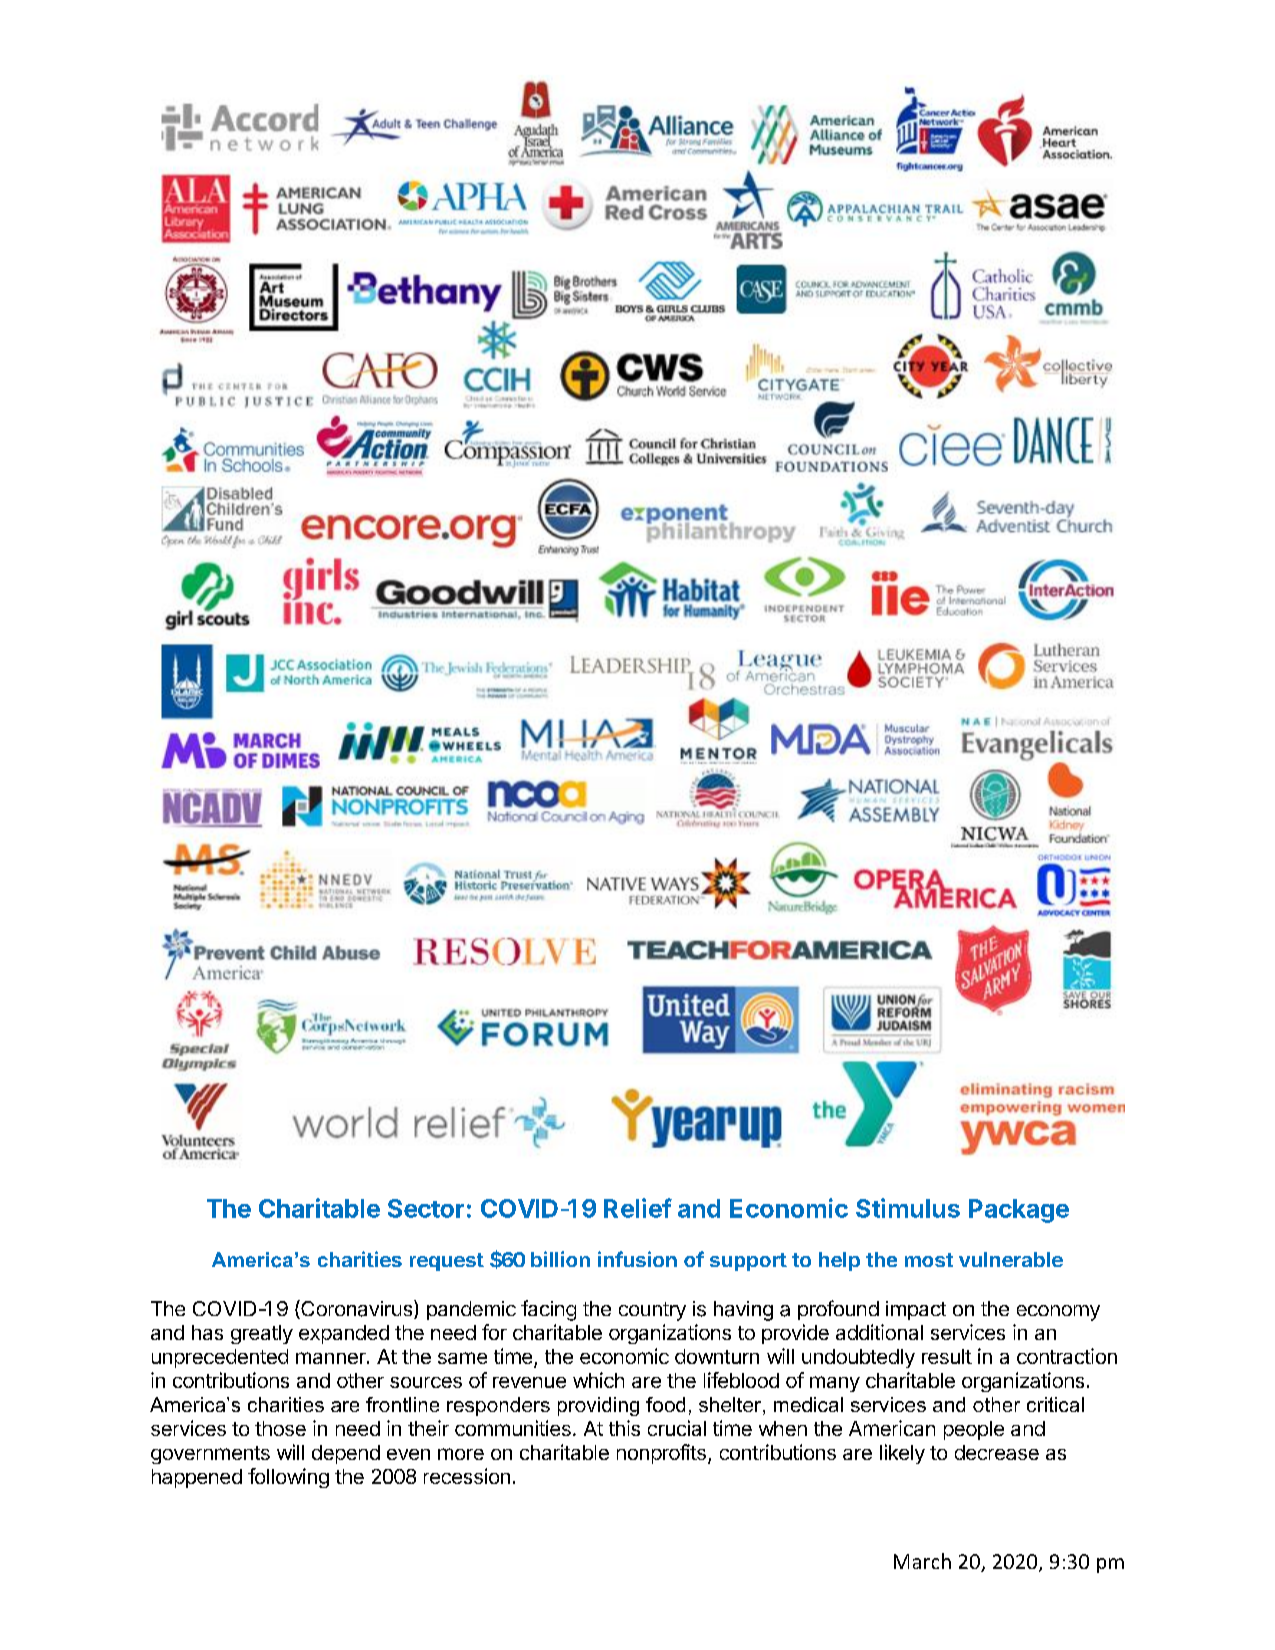  What do you see at coordinates (357, 1309) in the screenshot?
I see `Coronavirus` at bounding box center [357, 1309].
